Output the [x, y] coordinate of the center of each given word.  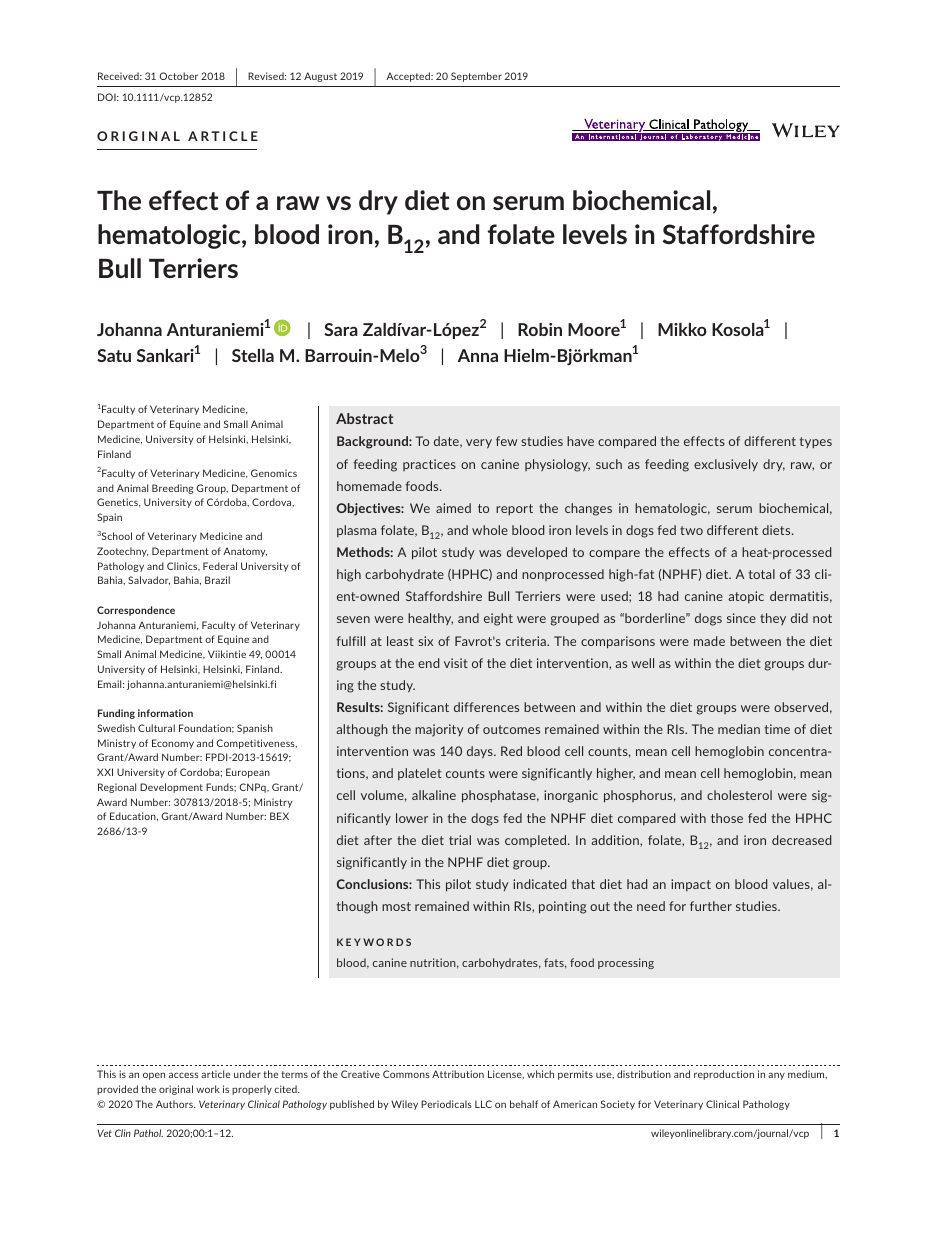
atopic [746, 597]
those [727, 818]
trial [460, 840]
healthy [430, 619]
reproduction [724, 1075]
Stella [253, 355]
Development [171, 788]
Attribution [458, 1074]
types [816, 443]
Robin [540, 329]
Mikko [682, 329]
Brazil [217, 580]
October [178, 76]
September [476, 77]
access [184, 1075]
